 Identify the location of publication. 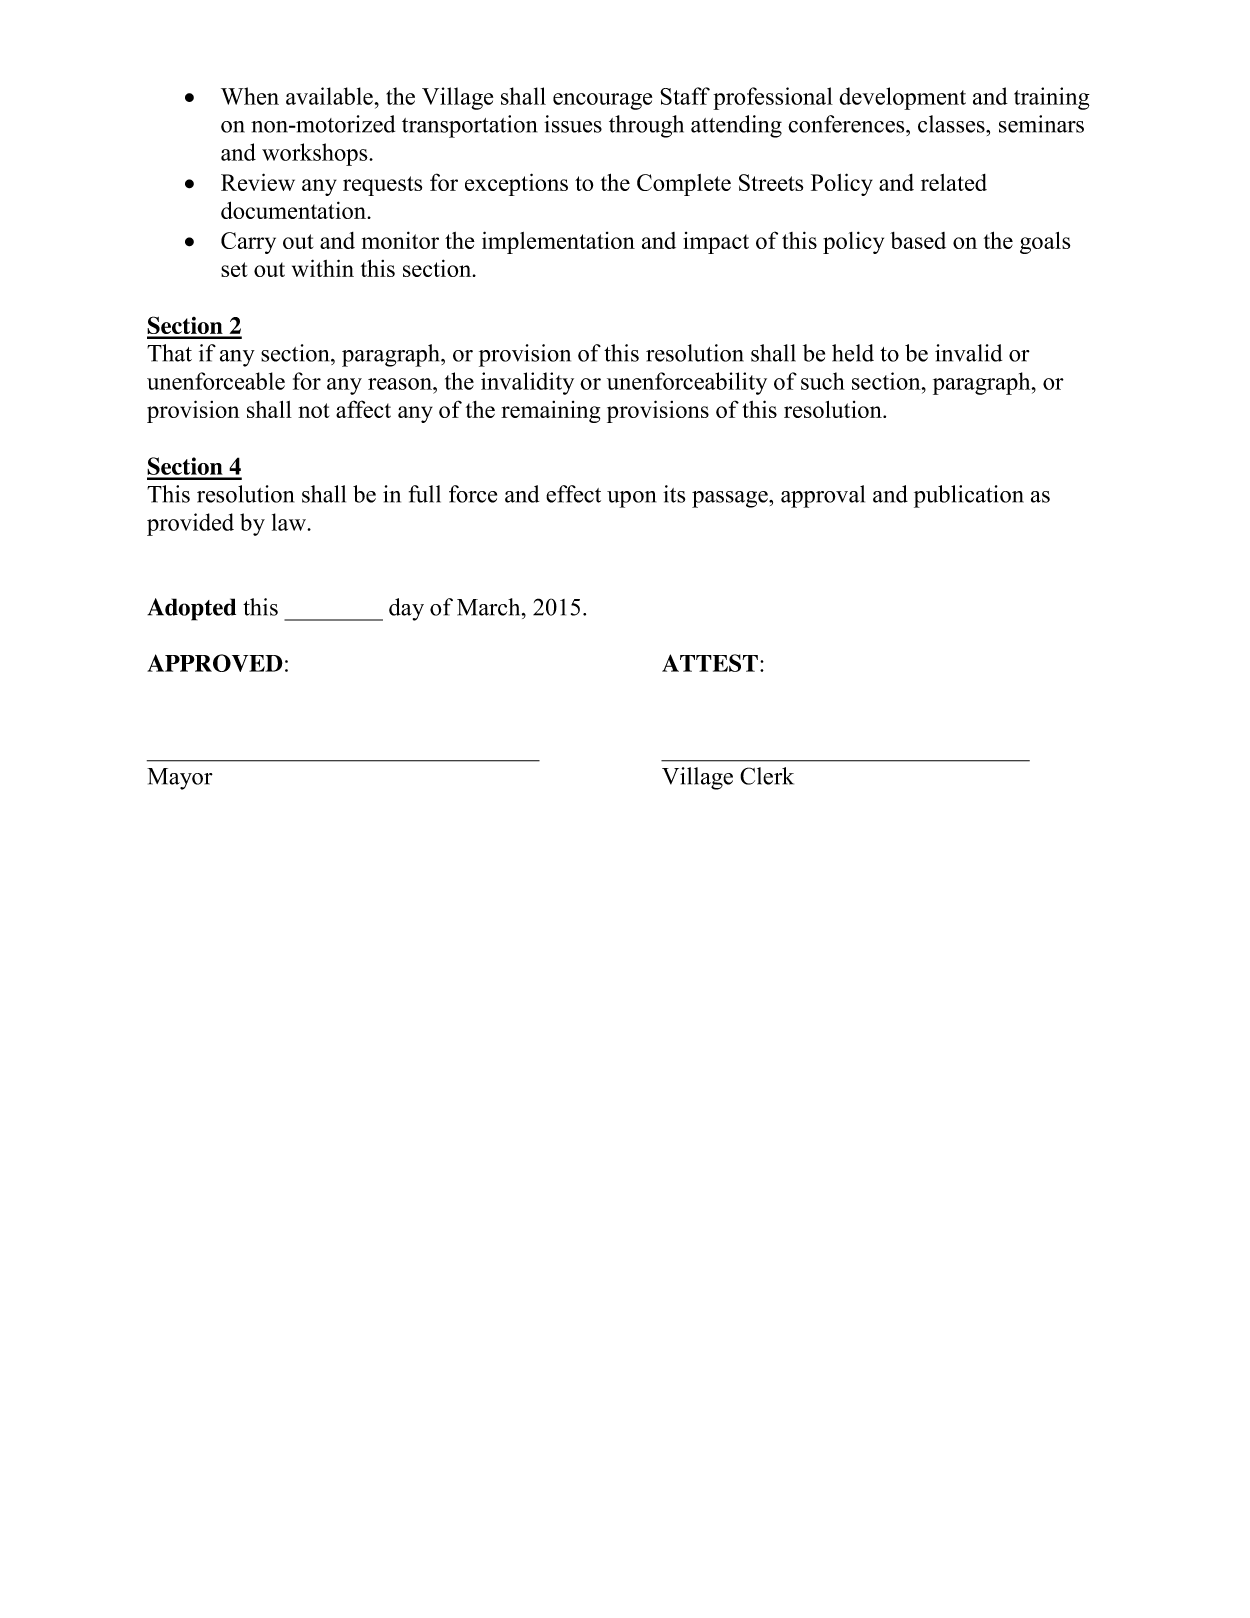
(969, 496).
